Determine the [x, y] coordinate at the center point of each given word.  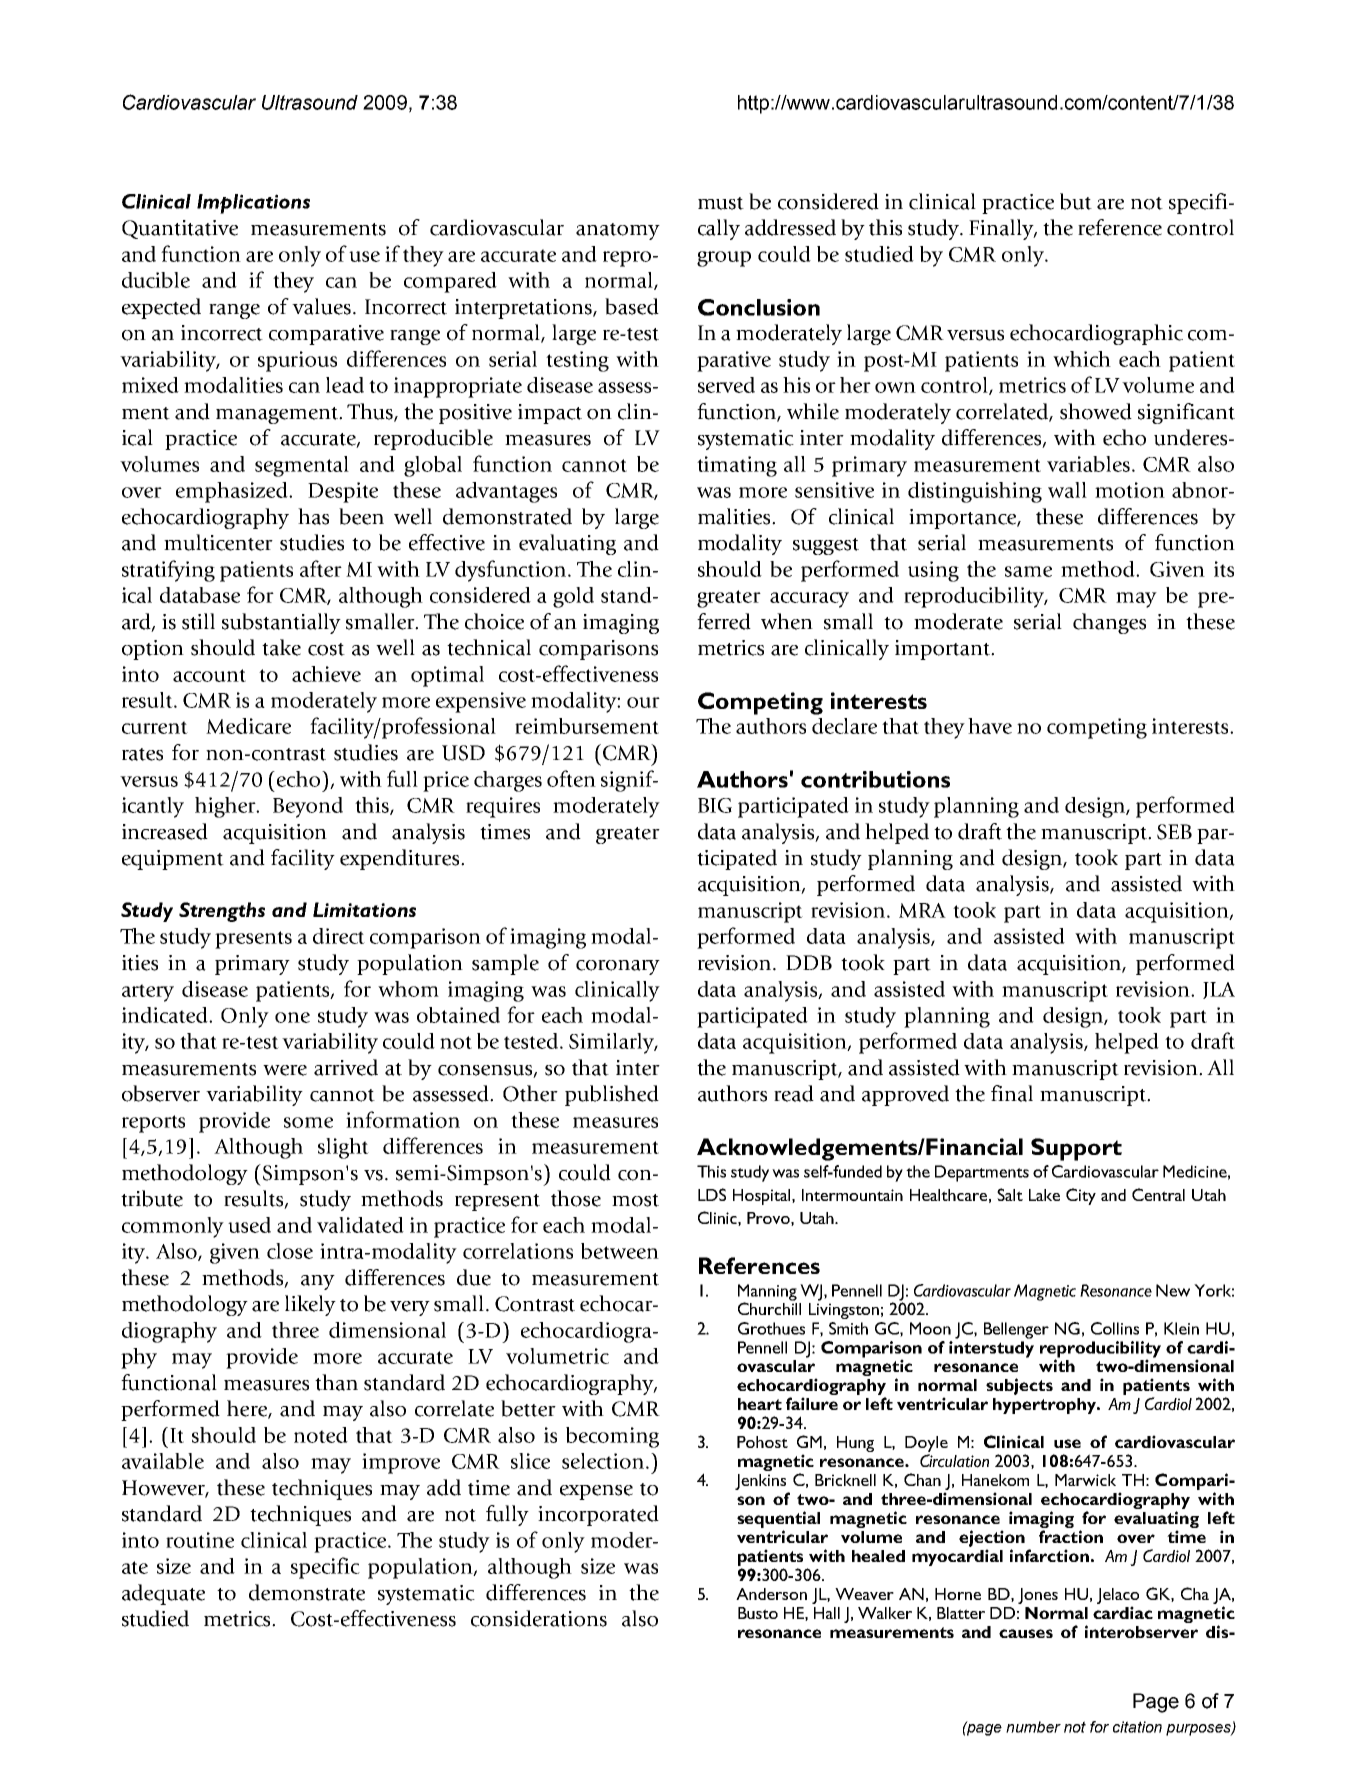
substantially [281, 623]
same [1028, 571]
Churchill [769, 1307]
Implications [253, 204]
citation [1137, 1727]
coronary [618, 967]
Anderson [771, 1594]
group [724, 259]
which [1082, 359]
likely [310, 1305]
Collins [1115, 1328]
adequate [163, 1594]
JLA [1219, 990]
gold [573, 597]
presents [253, 940]
